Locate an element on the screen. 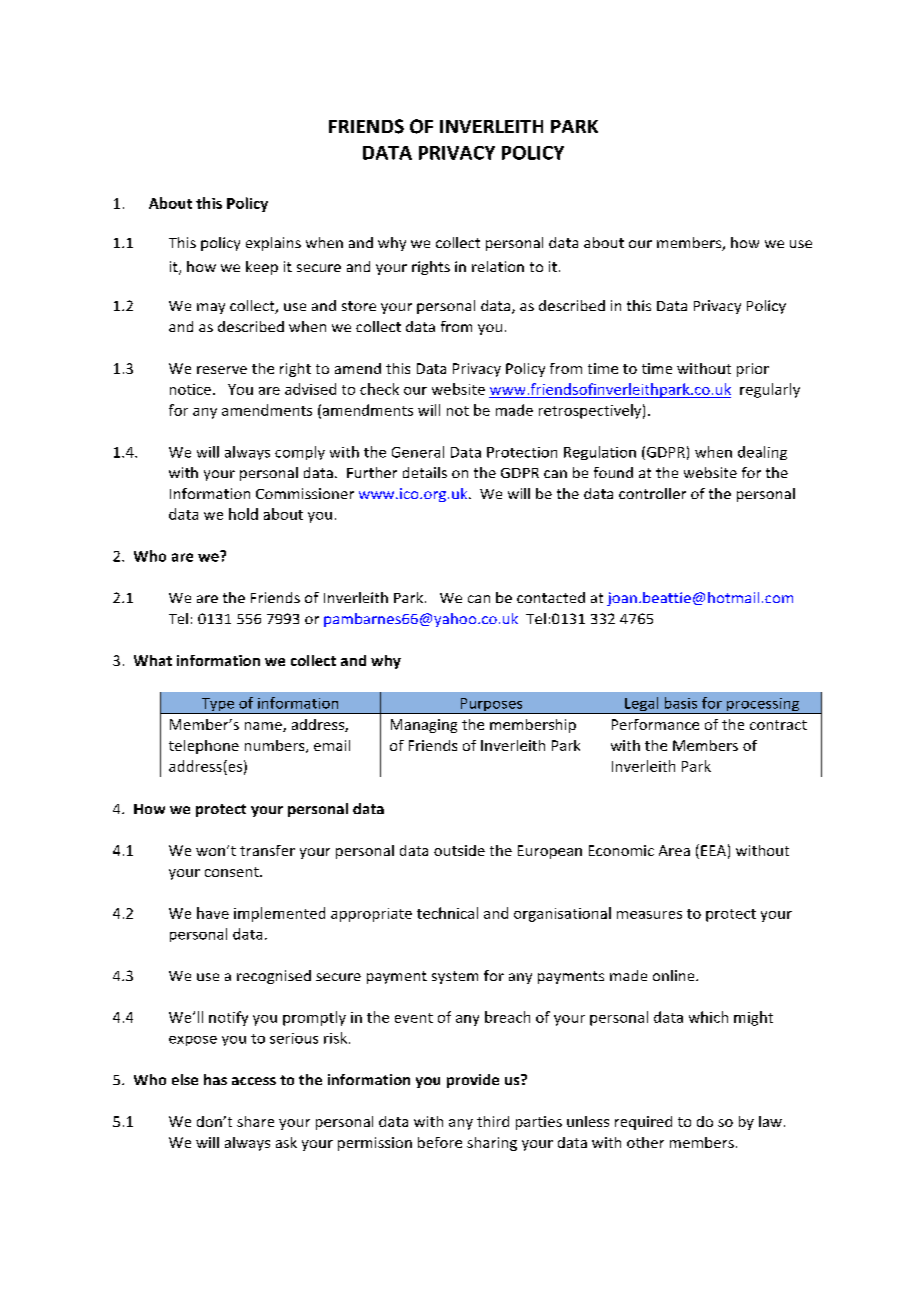 The width and height of the screenshot is (924, 1308). technical is located at coordinates (447, 913).
